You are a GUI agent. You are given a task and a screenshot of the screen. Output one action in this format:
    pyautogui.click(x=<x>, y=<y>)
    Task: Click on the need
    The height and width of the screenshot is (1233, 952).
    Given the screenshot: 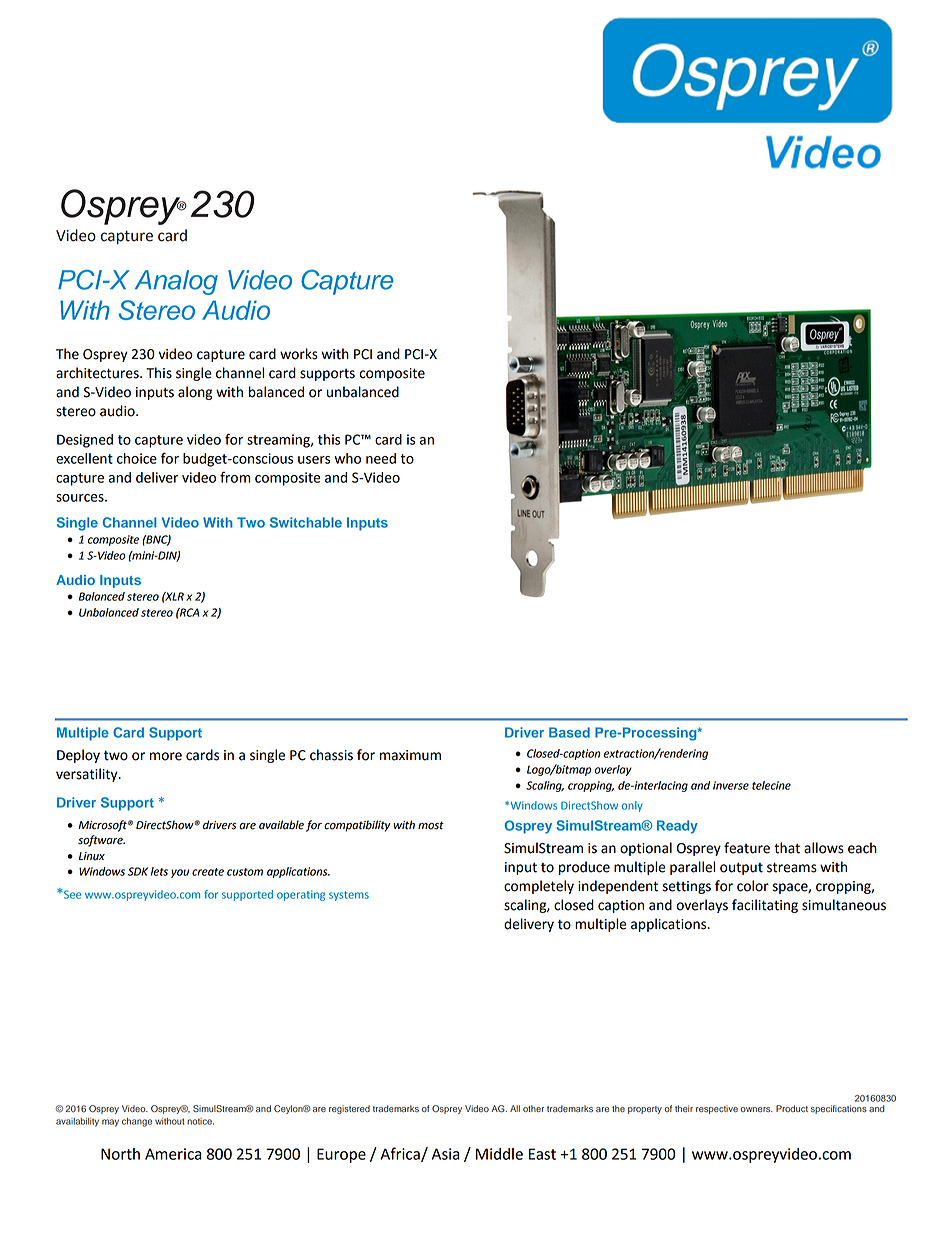 What is the action you would take?
    pyautogui.click(x=381, y=458)
